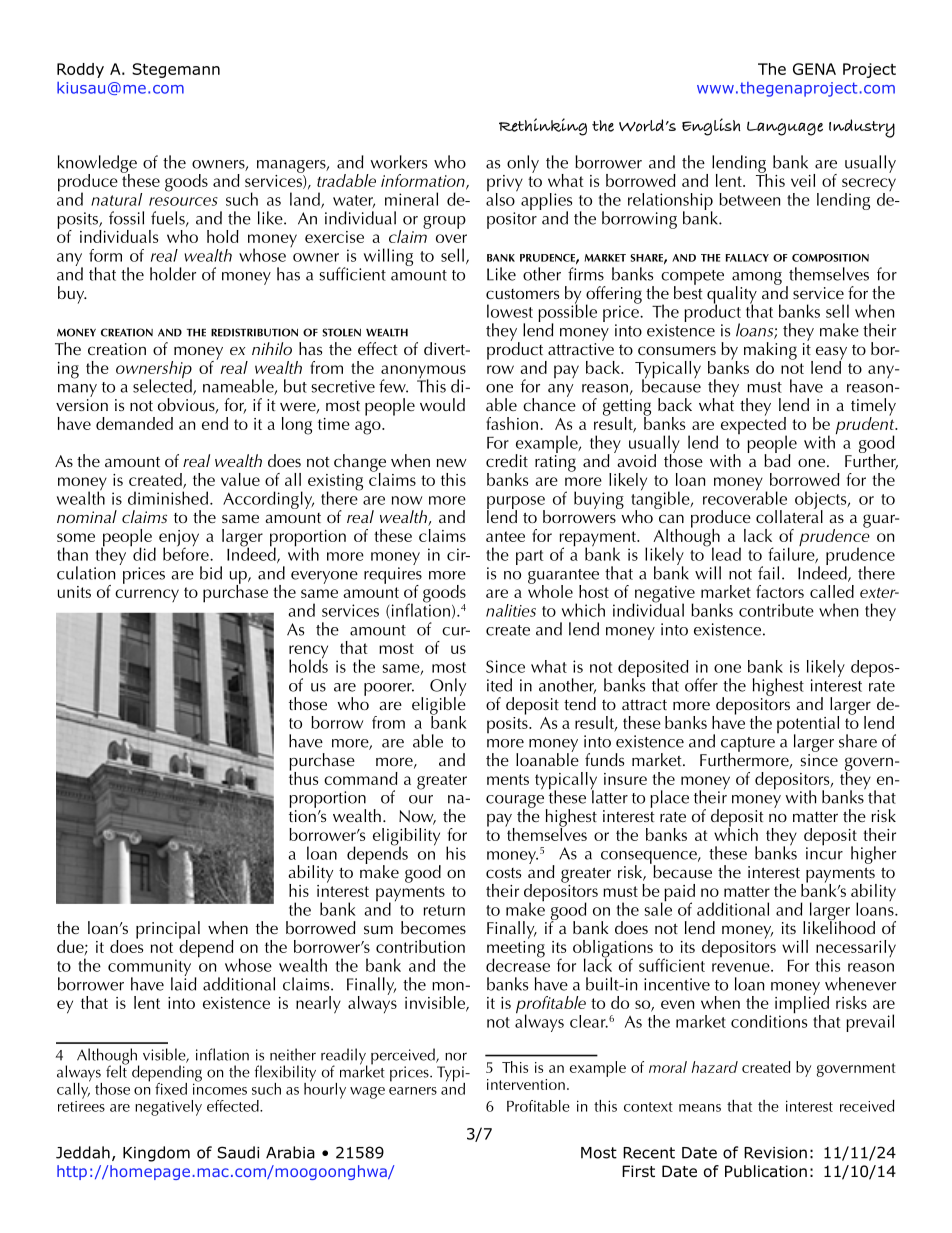 The width and height of the screenshot is (952, 1233). I want to click on whole, so click(550, 590).
